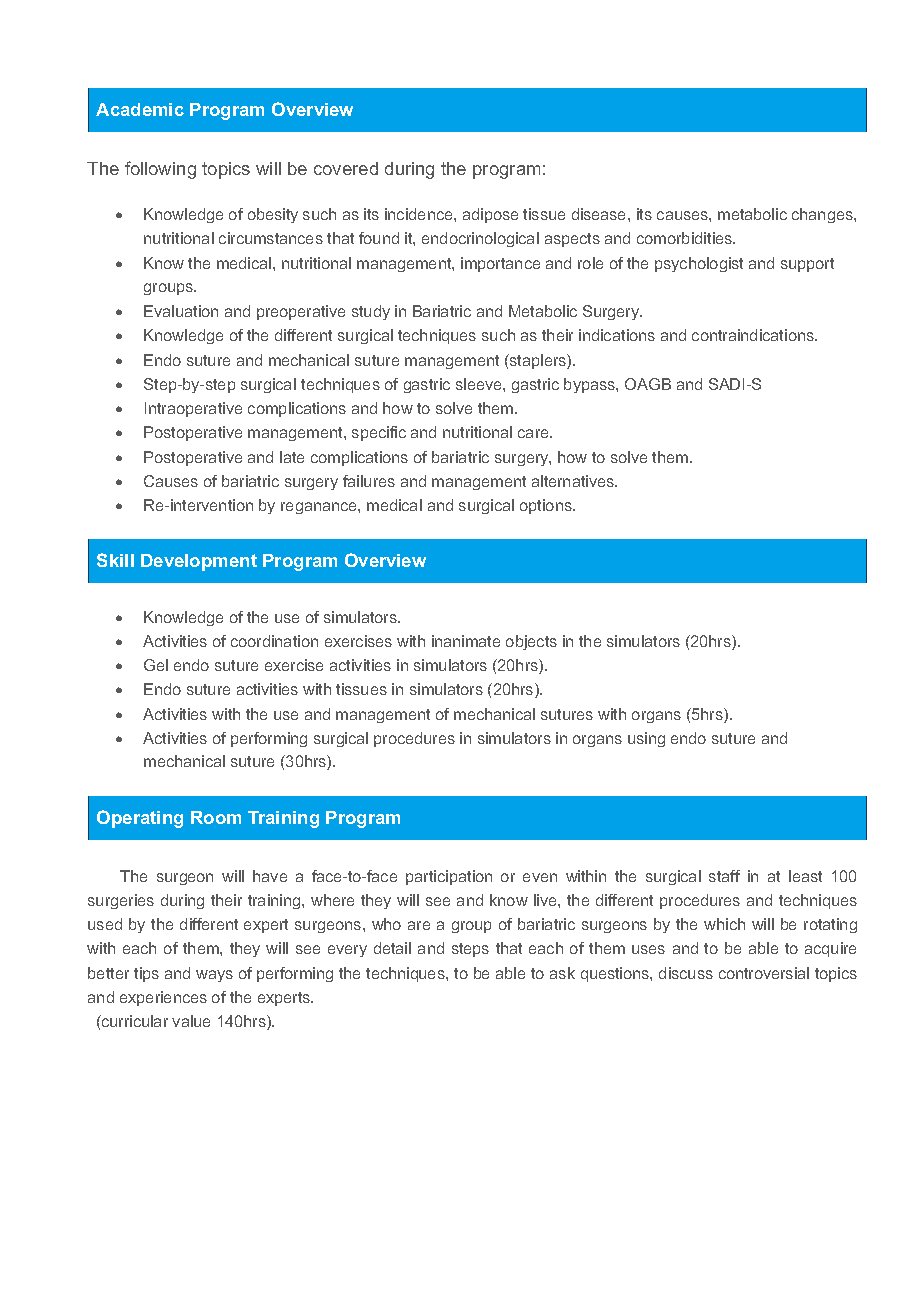  I want to click on following, so click(160, 170).
